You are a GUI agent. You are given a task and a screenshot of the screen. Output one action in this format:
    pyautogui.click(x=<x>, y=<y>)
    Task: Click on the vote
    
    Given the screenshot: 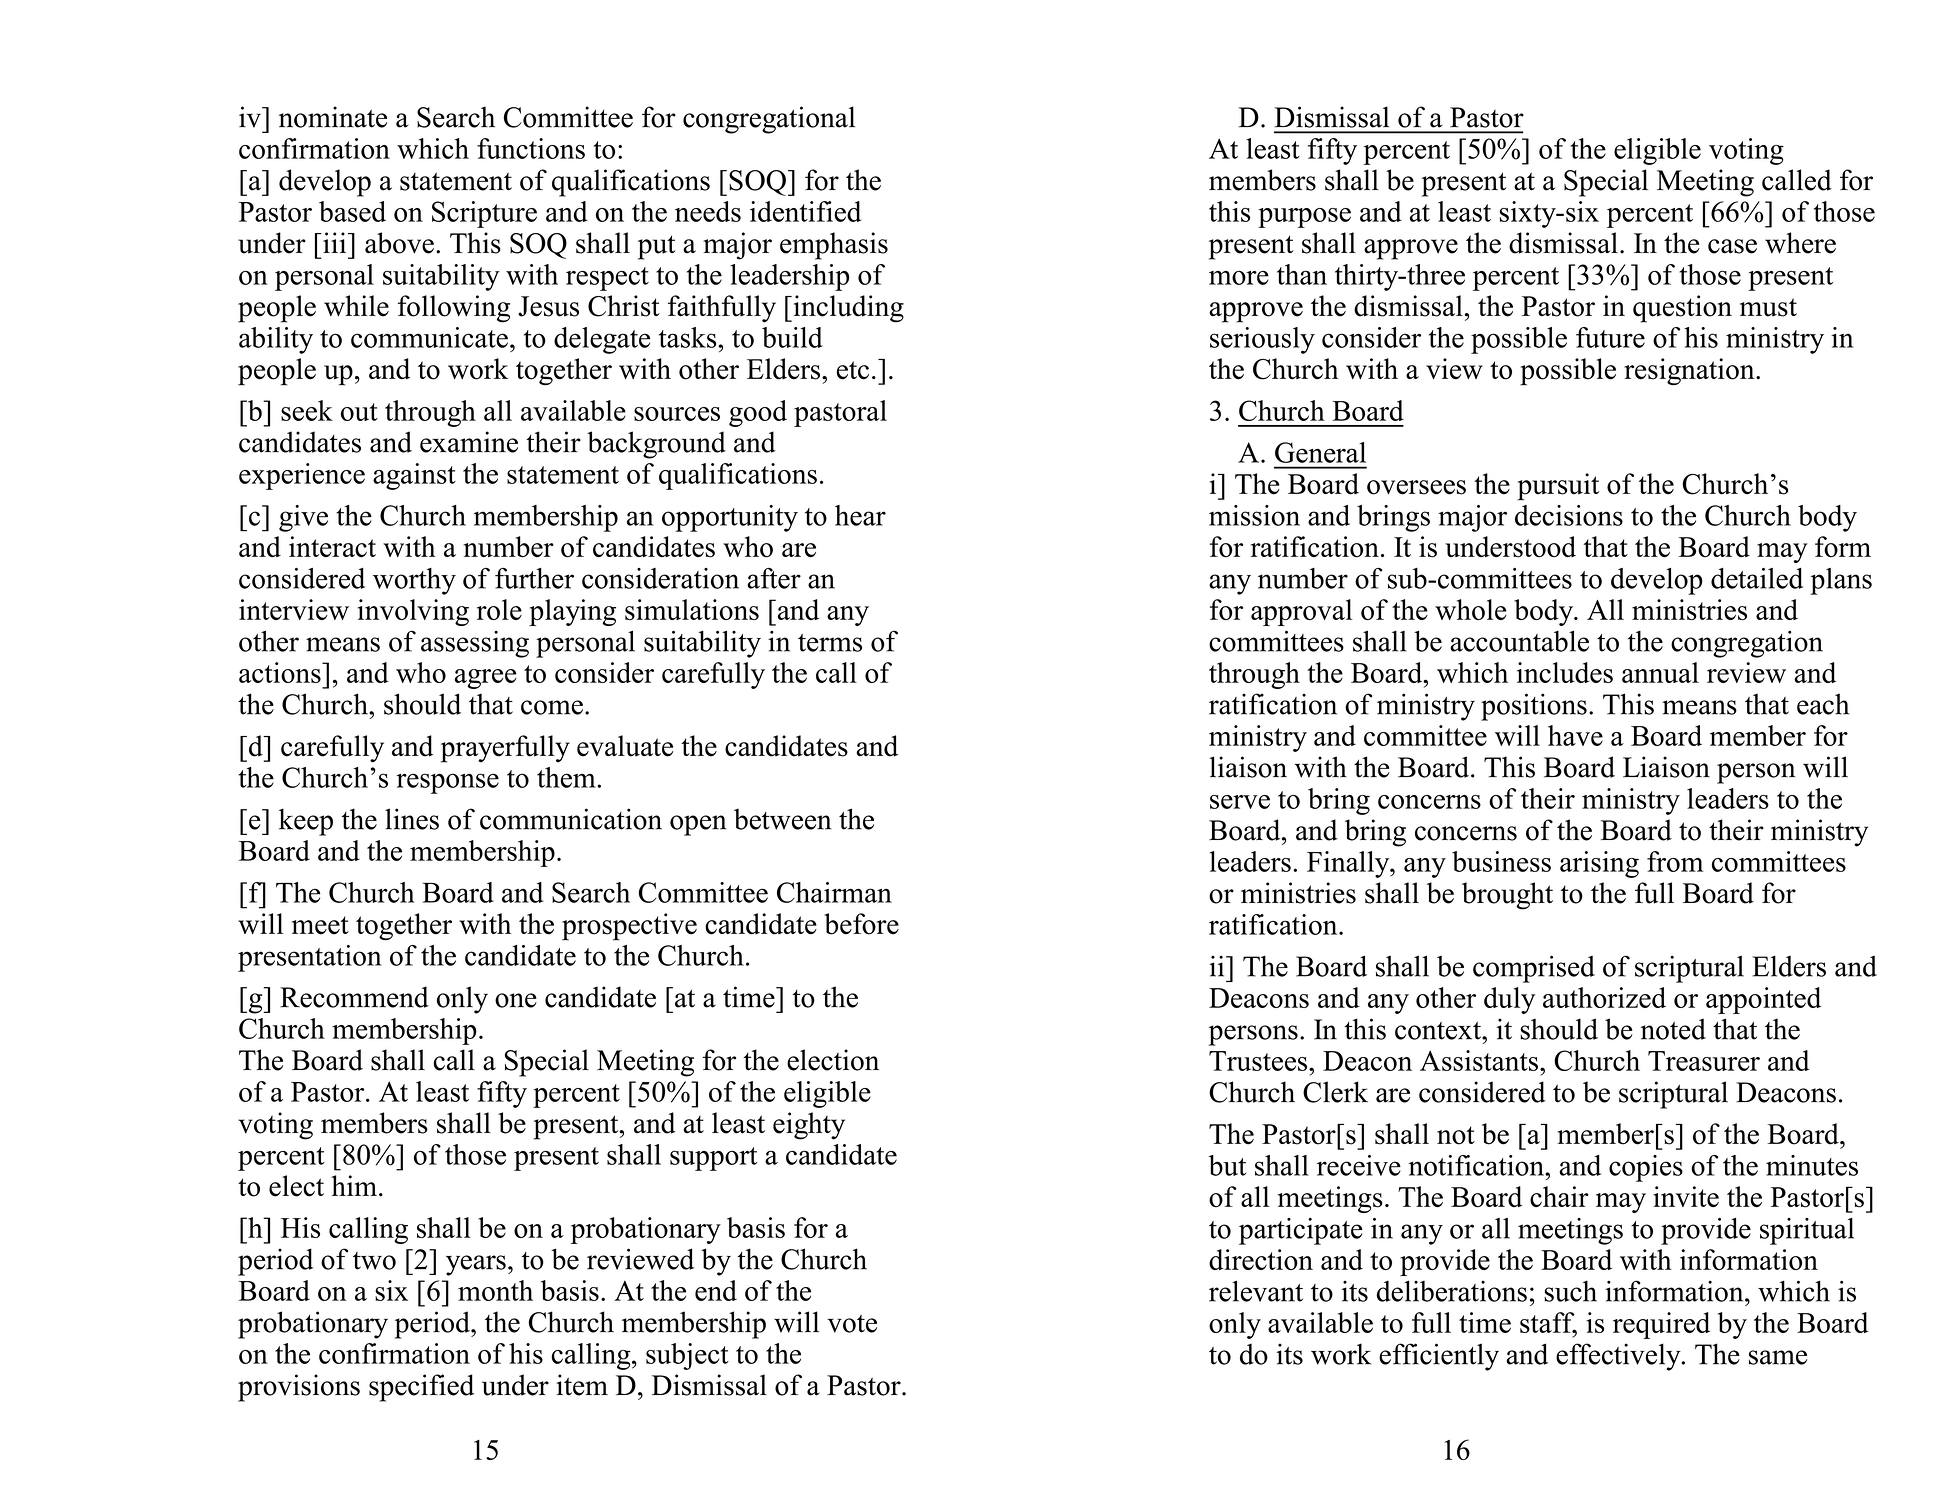 What is the action you would take?
    pyautogui.click(x=852, y=1324)
